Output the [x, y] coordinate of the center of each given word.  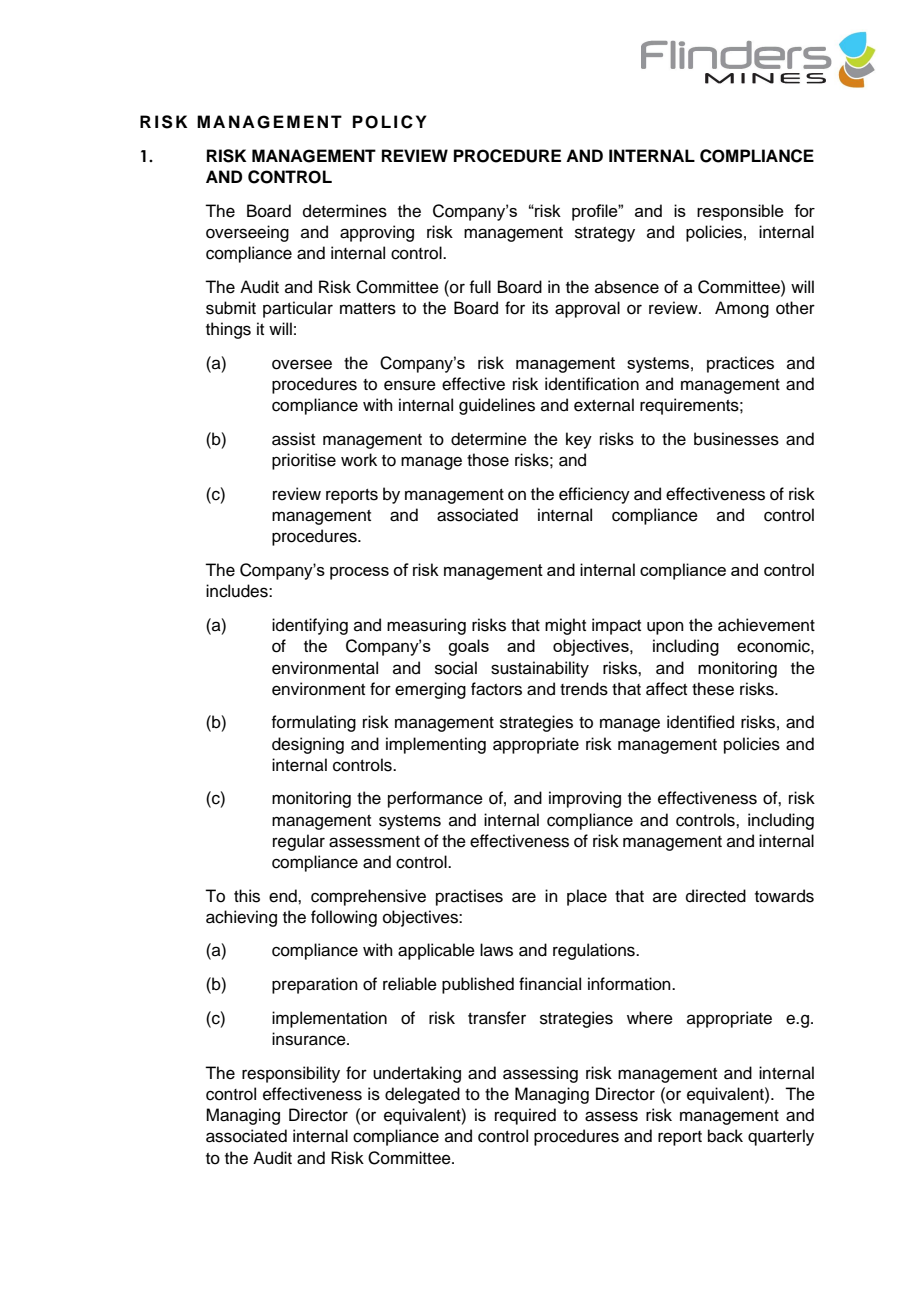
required [525, 1116]
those [488, 460]
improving [585, 799]
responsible [740, 212]
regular [299, 842]
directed [716, 896]
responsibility [291, 1074]
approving [377, 233]
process [359, 573]
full [480, 287]
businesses [736, 439]
